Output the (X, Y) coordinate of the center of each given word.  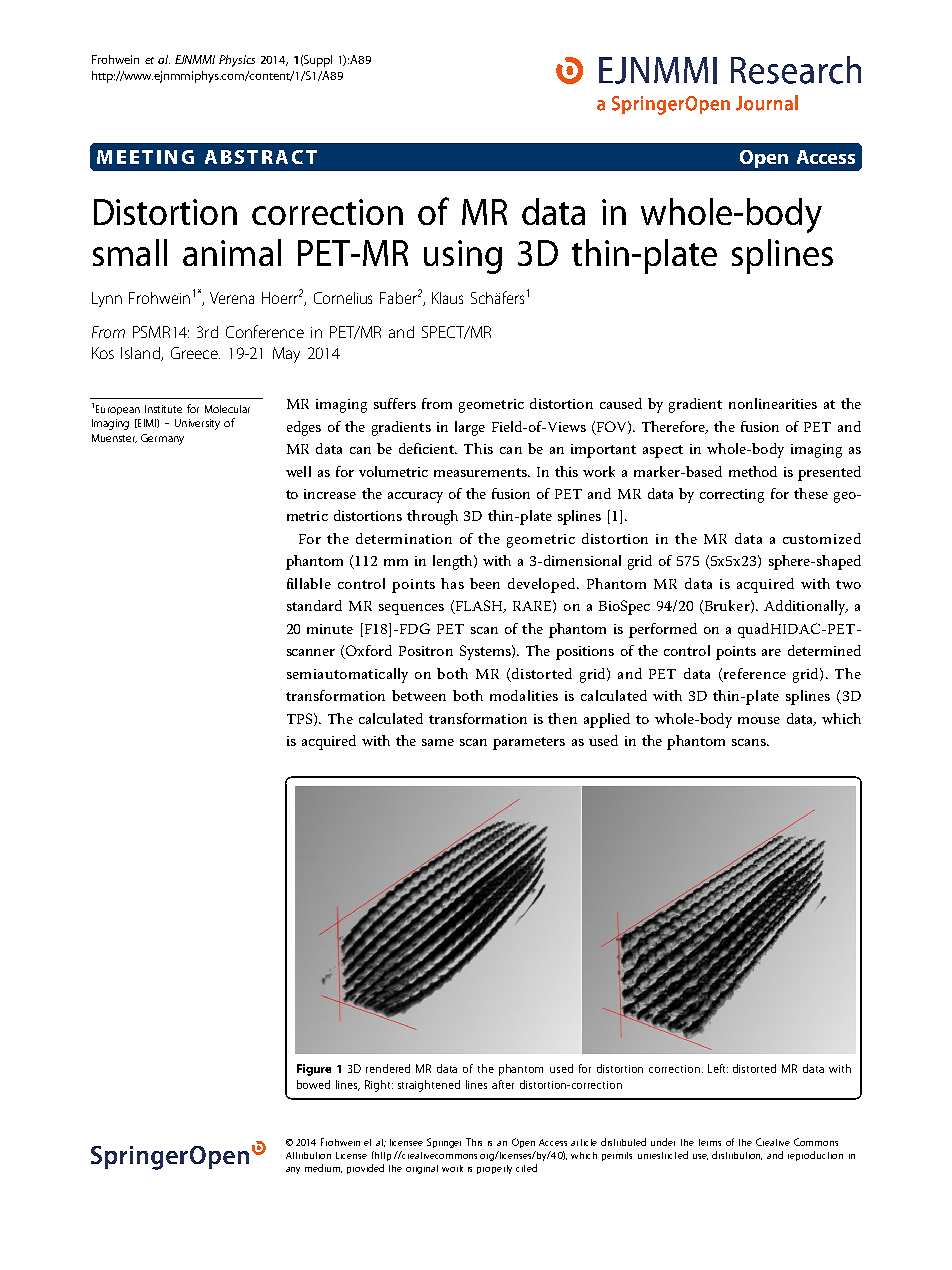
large (470, 428)
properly (494, 1169)
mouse (759, 720)
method (753, 471)
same (438, 742)
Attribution (308, 1155)
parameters (529, 743)
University (197, 424)
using (463, 257)
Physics (237, 61)
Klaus (447, 298)
